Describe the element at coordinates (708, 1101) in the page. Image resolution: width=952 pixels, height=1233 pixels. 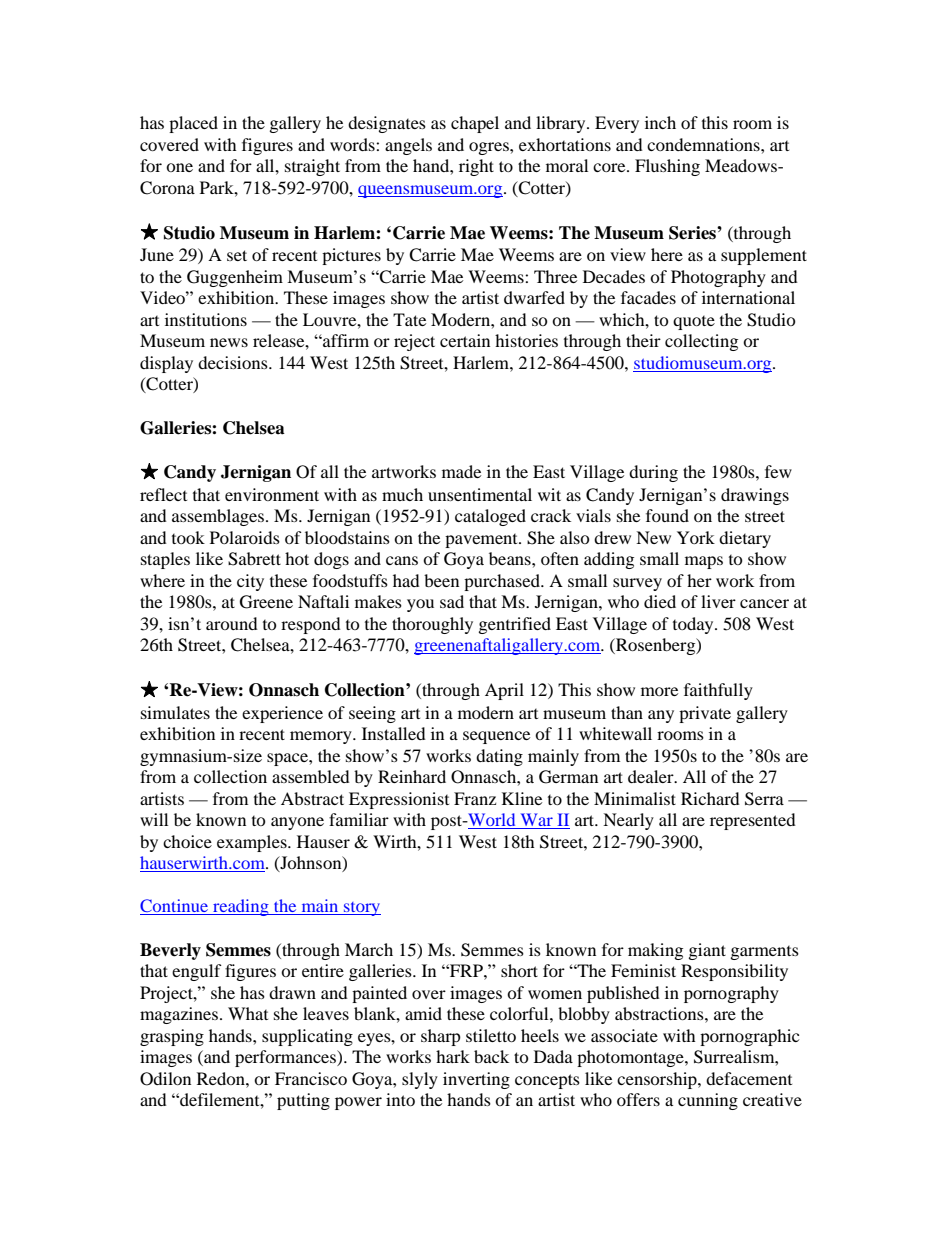
I see `cunning` at that location.
